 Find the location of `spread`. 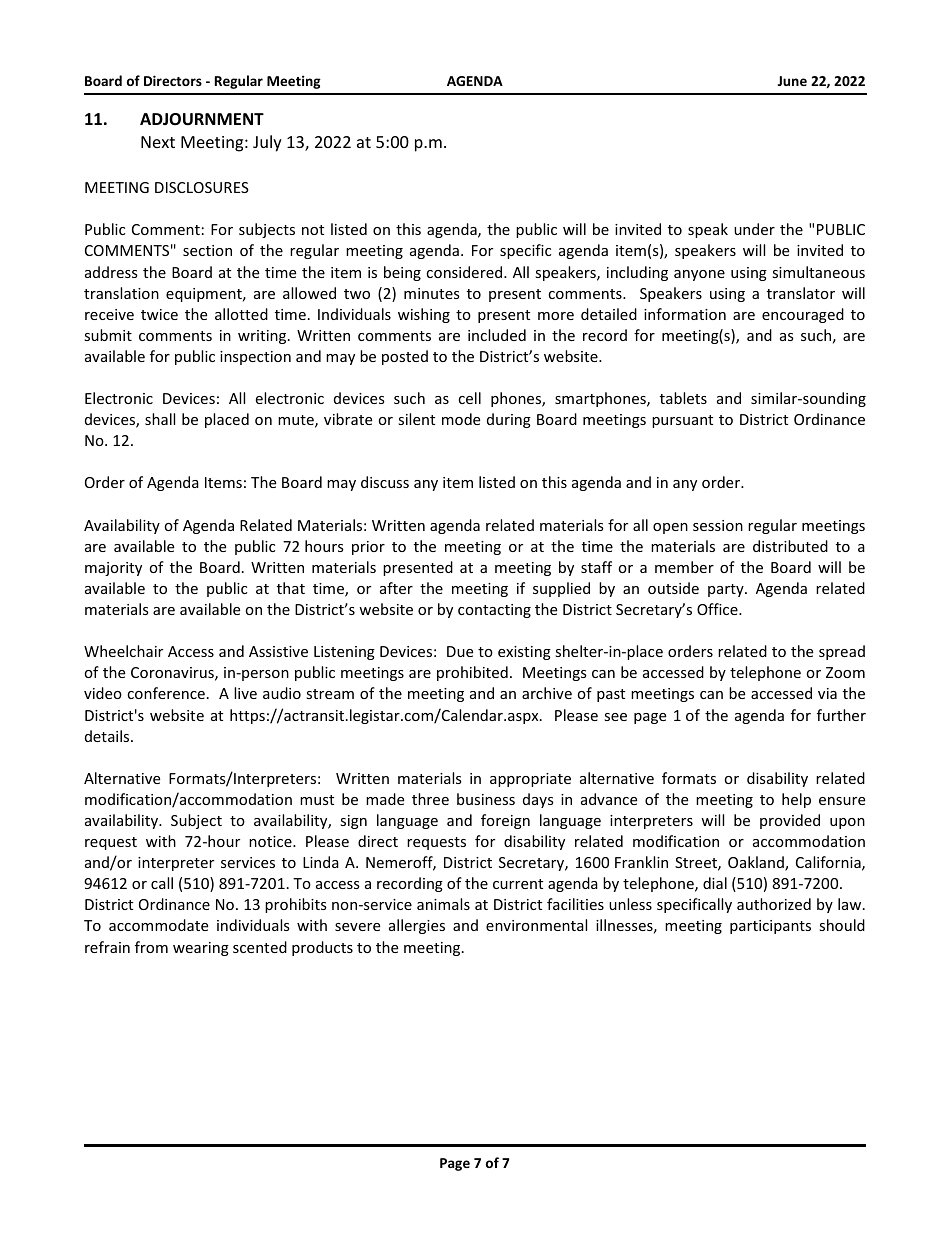

spread is located at coordinates (842, 652).
